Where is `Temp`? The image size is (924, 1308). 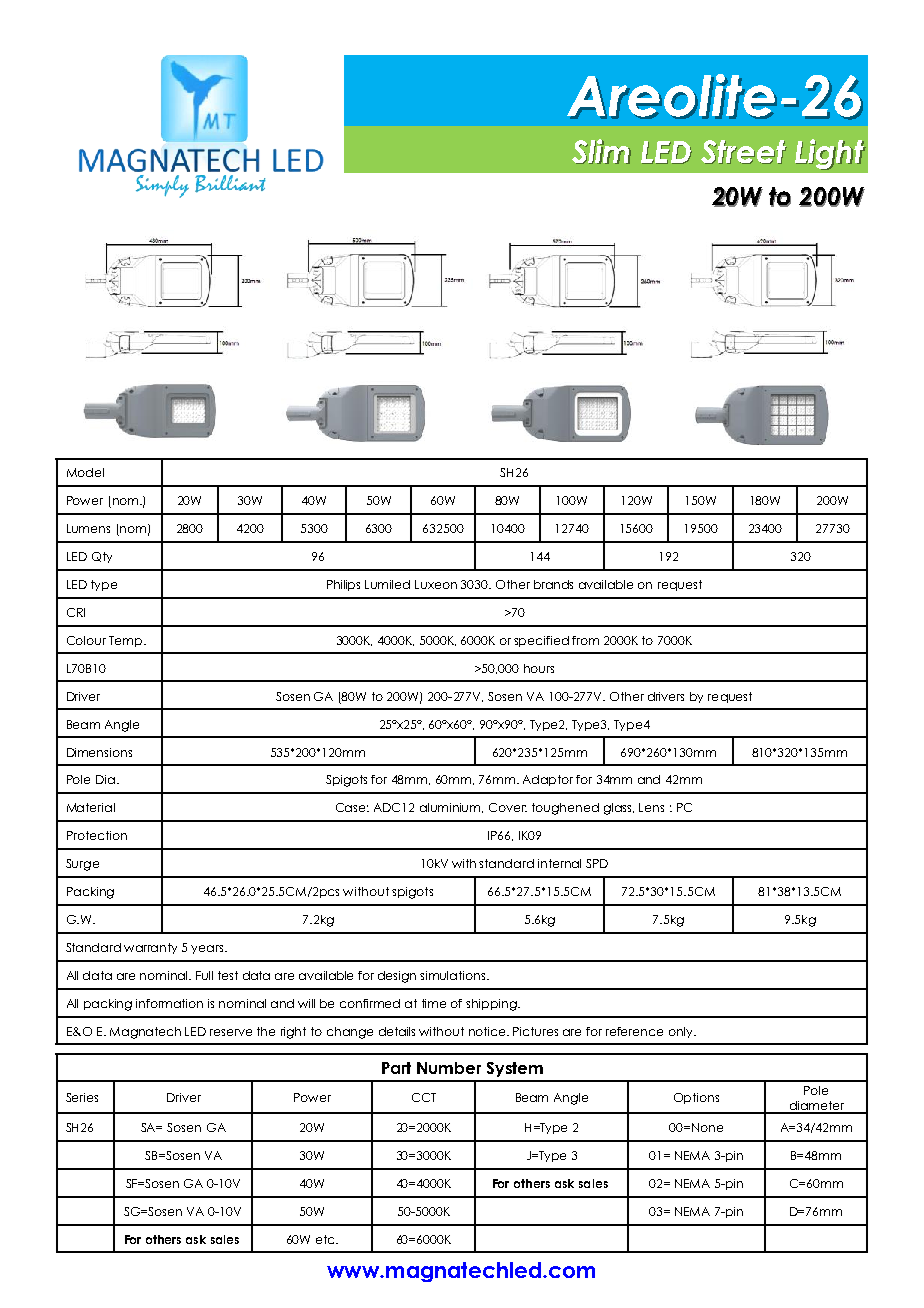 Temp is located at coordinates (127, 641).
